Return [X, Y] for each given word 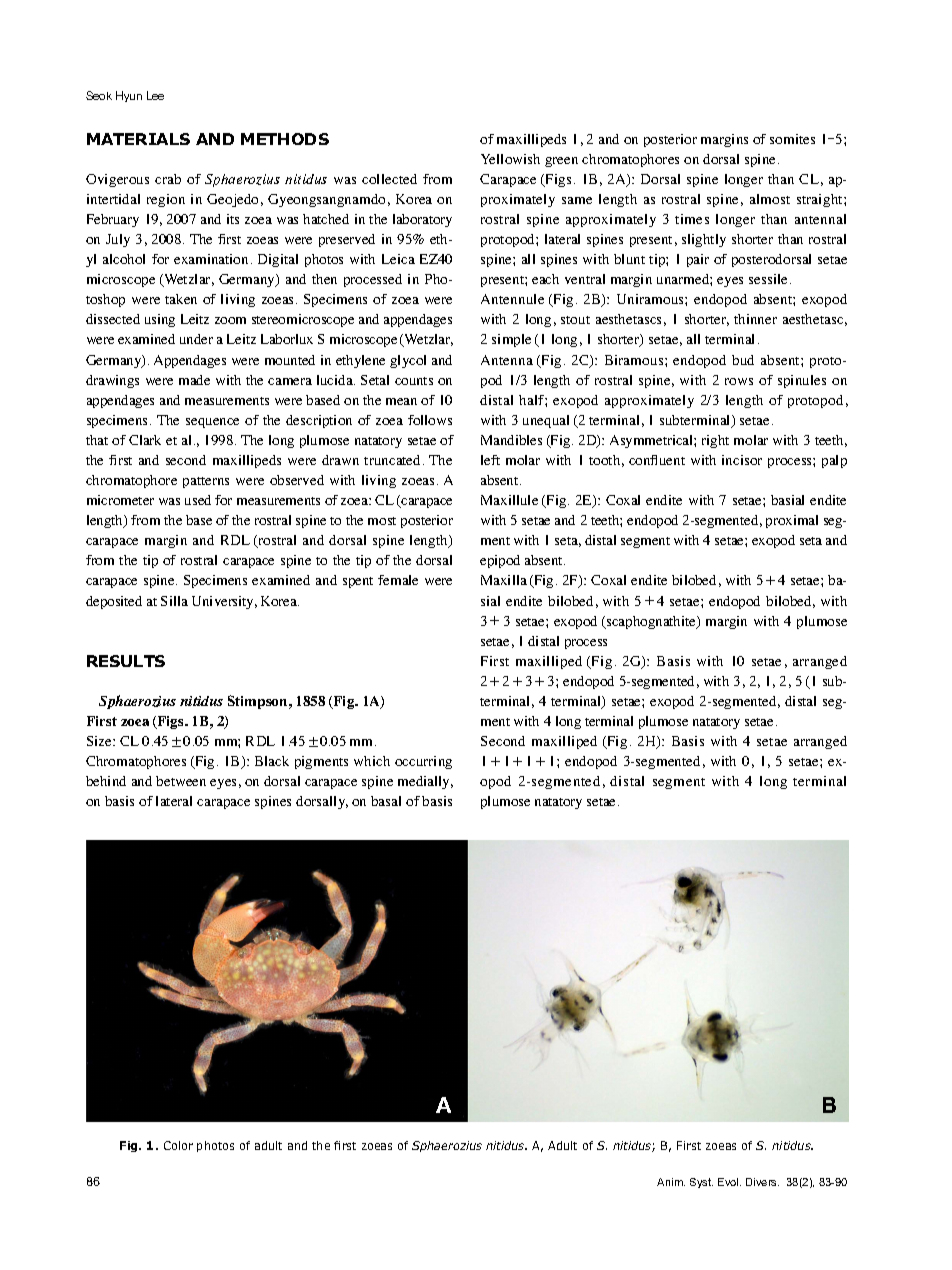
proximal [792, 521]
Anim [671, 1182]
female [398, 580]
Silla [174, 601]
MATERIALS [138, 139]
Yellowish [510, 159]
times [692, 219]
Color [178, 1145]
